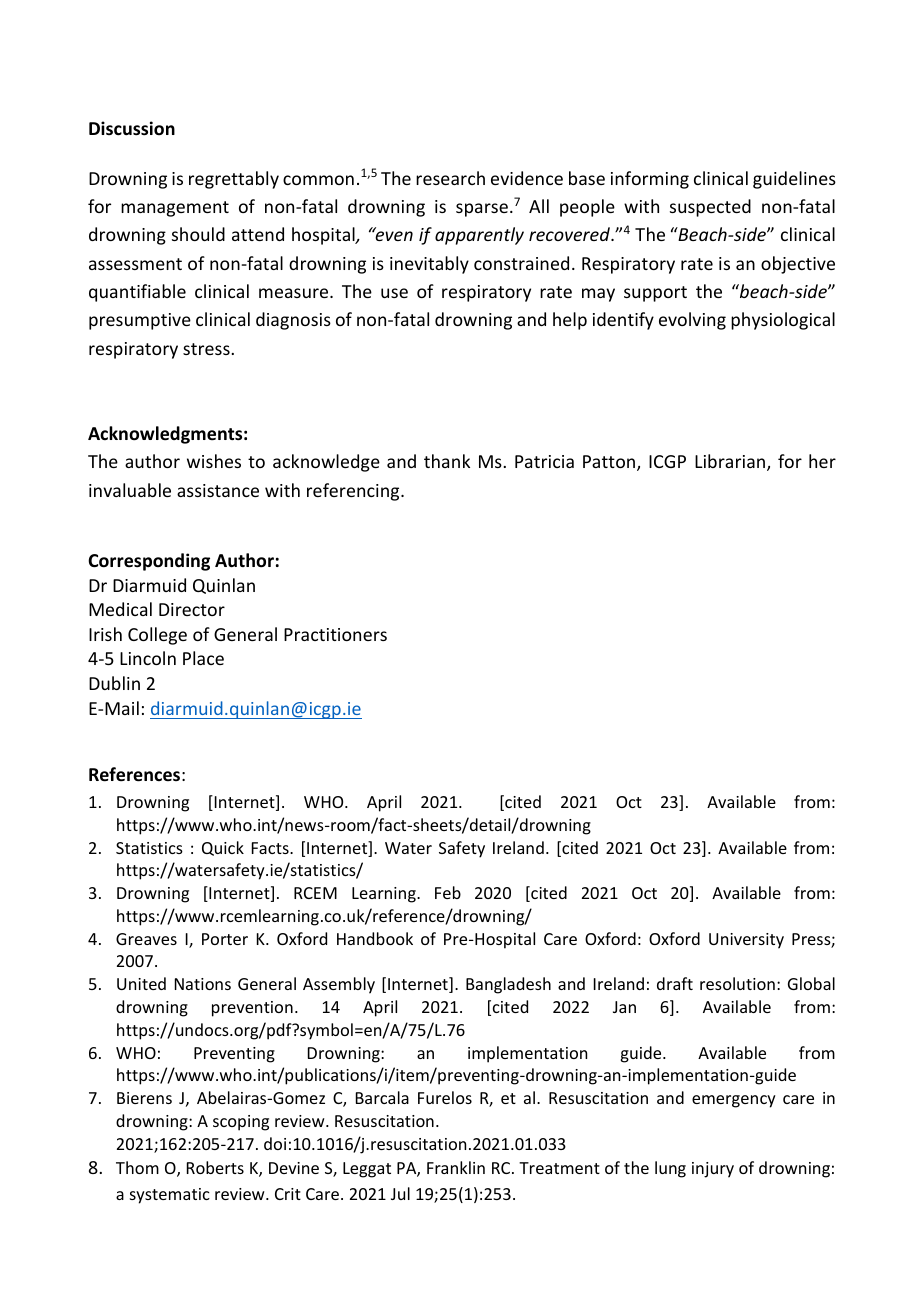 This screenshot has height=1309, width=924. Describe the element at coordinates (225, 939) in the screenshot. I see `Porter` at that location.
